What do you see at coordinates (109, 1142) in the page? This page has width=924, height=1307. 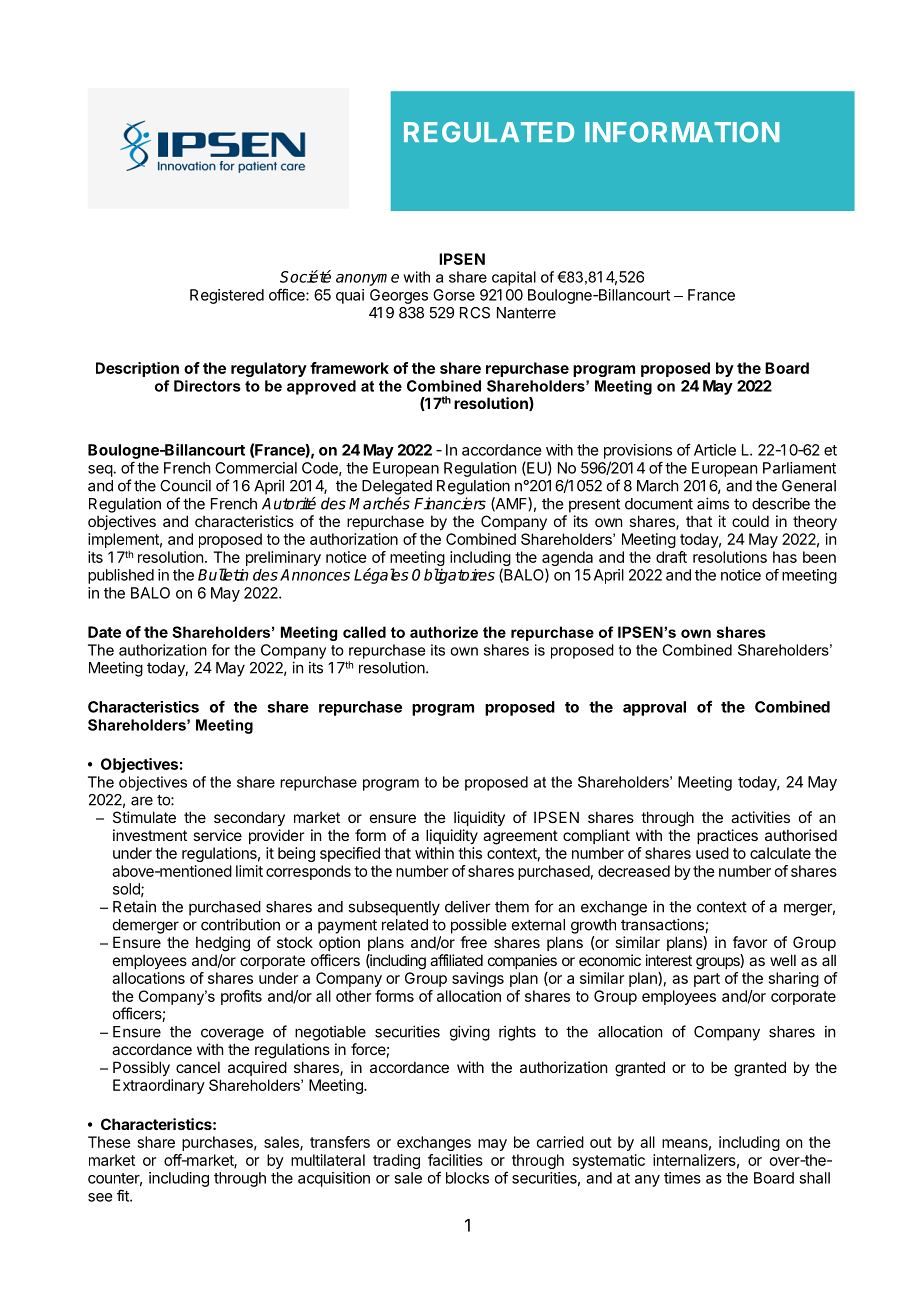 I see `These` at bounding box center [109, 1142].
